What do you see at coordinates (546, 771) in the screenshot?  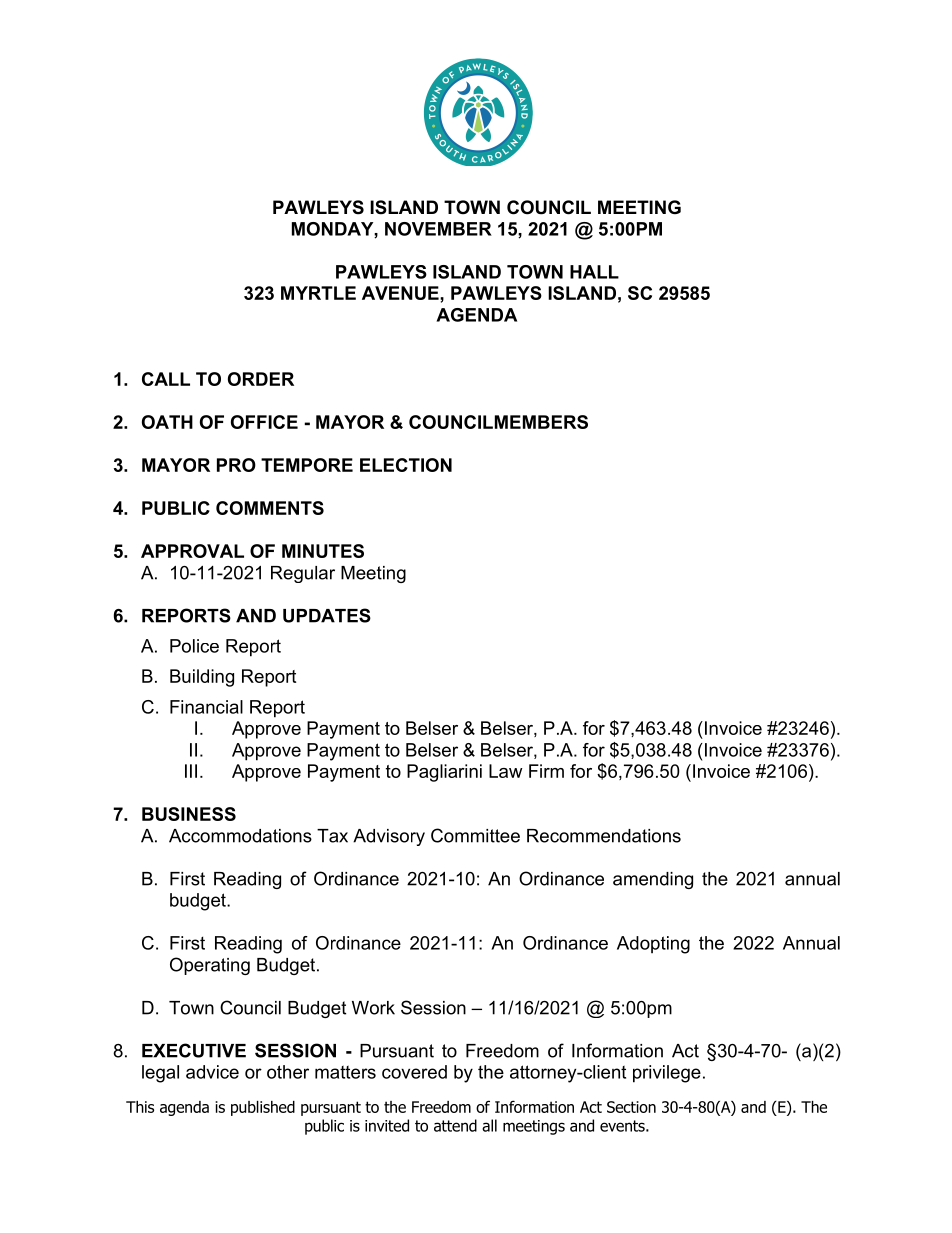 I see `Firm` at bounding box center [546, 771].
